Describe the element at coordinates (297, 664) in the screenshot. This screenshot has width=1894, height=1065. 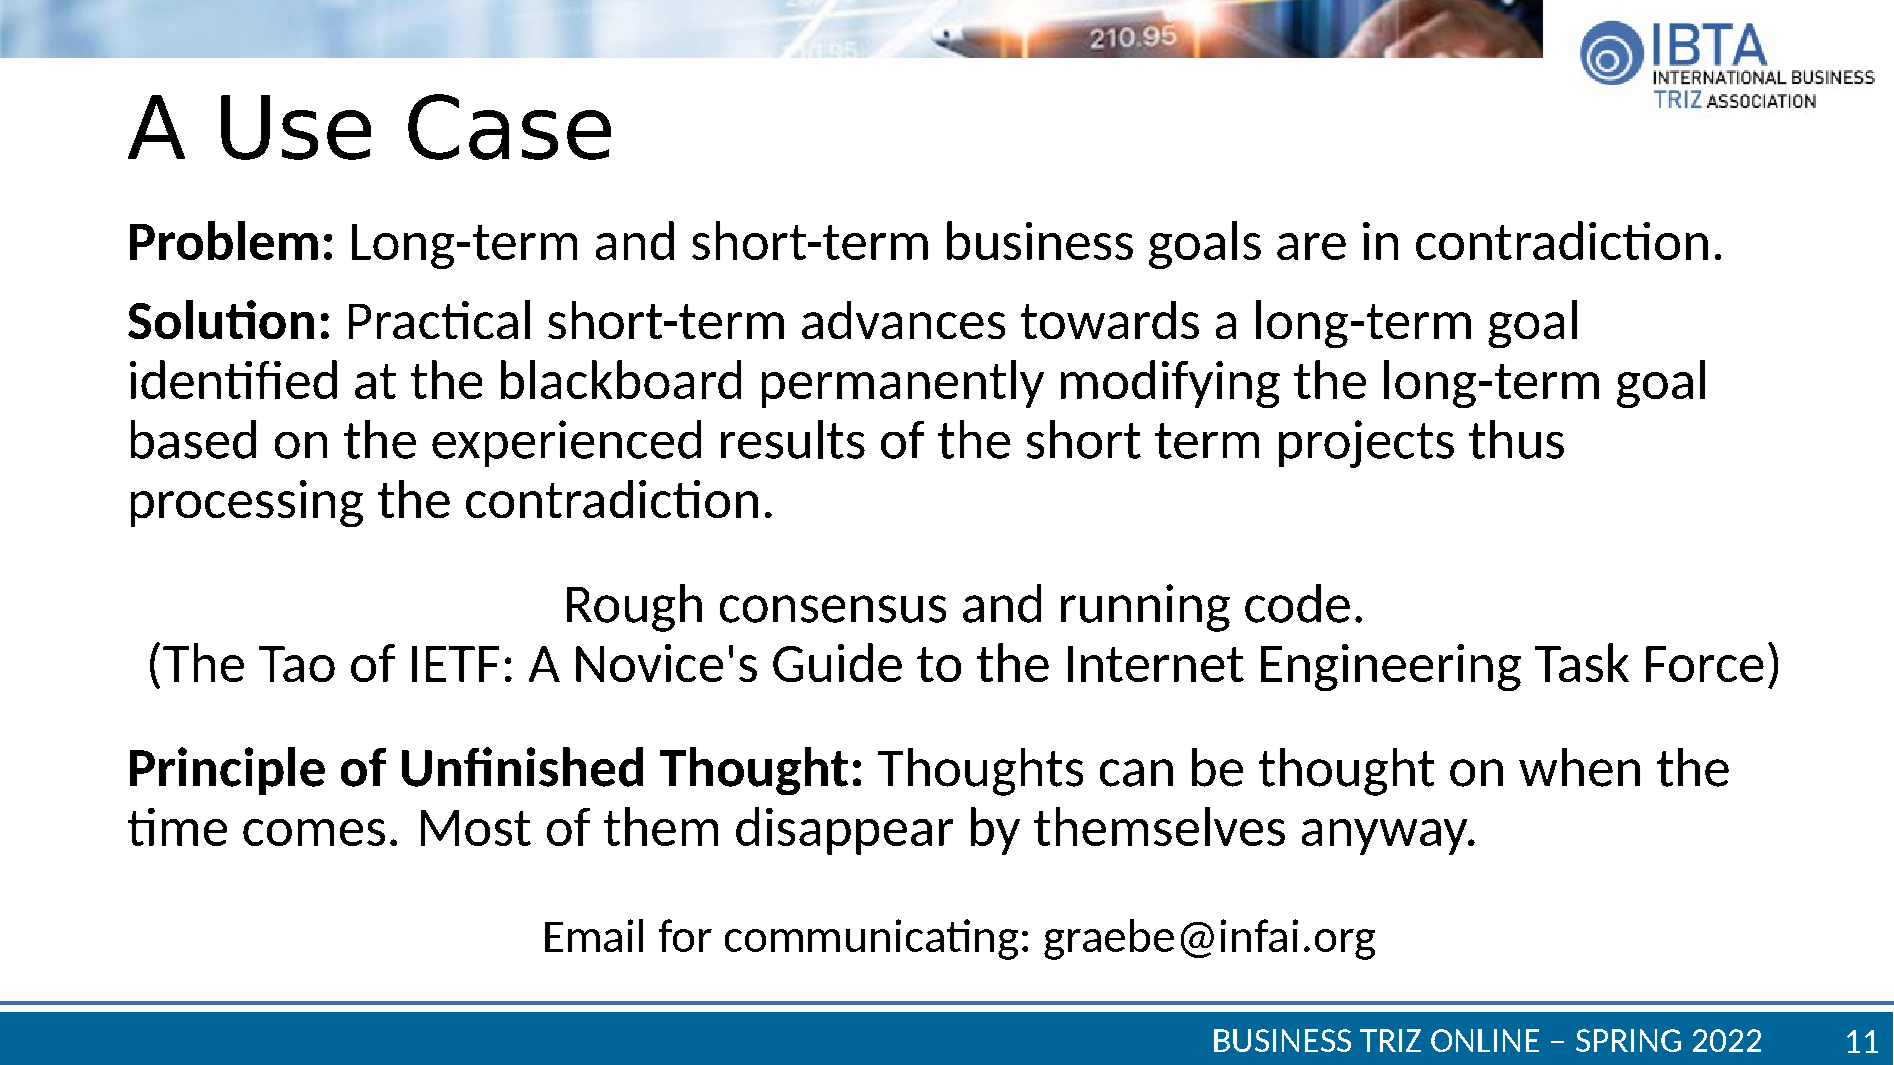
I see `Tao` at that location.
